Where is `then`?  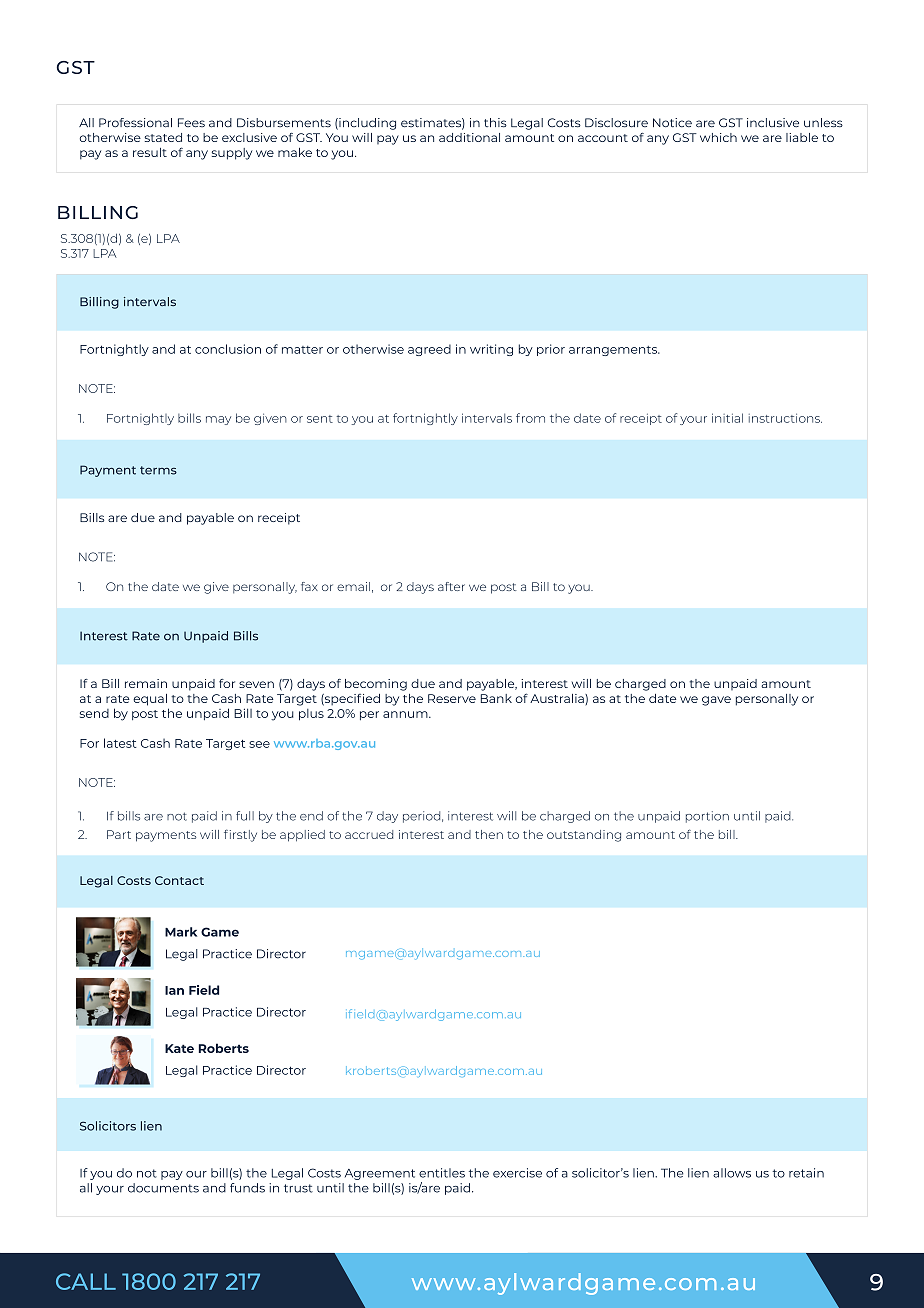 then is located at coordinates (489, 834).
